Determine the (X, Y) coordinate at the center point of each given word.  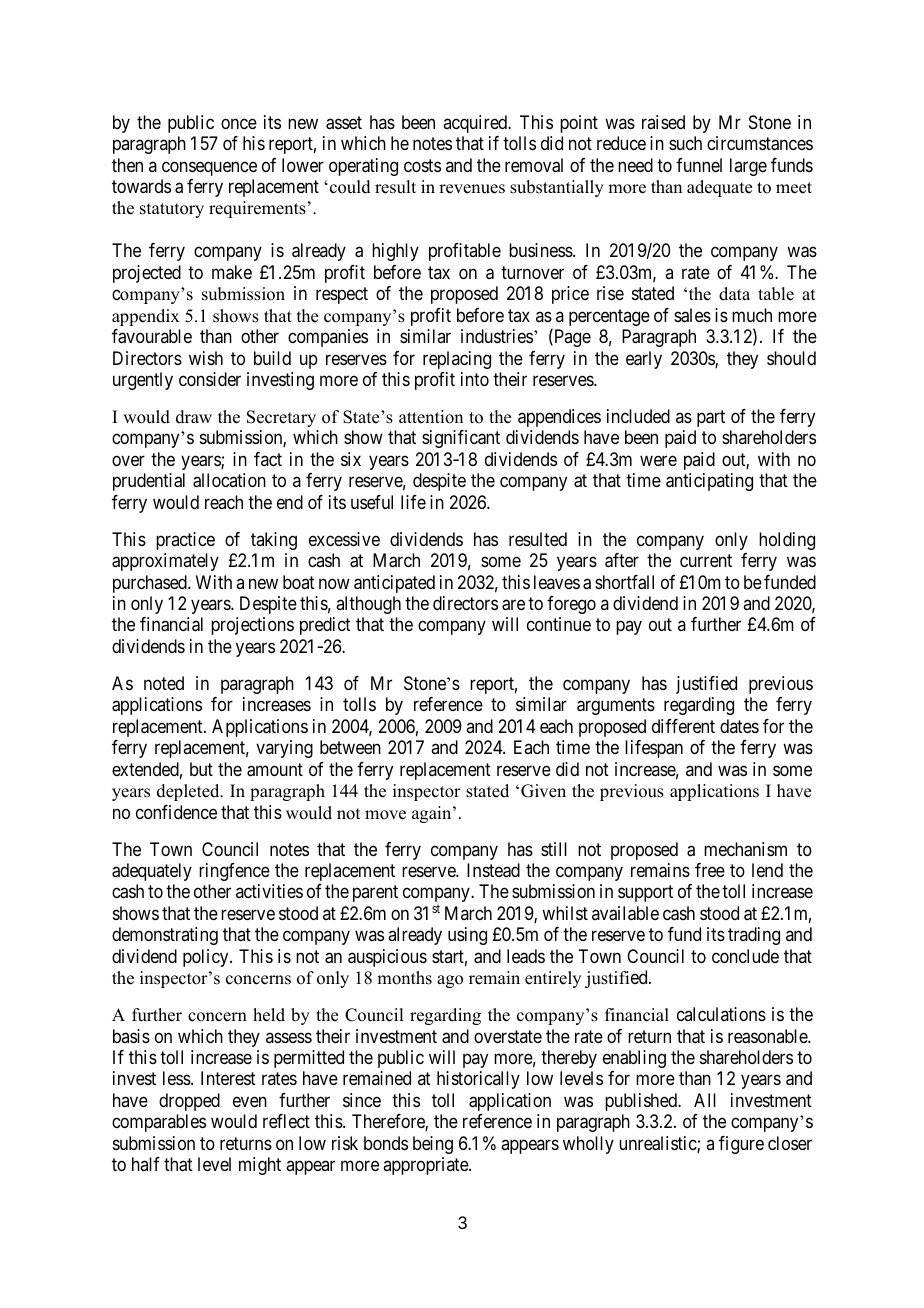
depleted (189, 792)
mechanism (745, 849)
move (385, 815)
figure (741, 1145)
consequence (209, 168)
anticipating (709, 482)
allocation (229, 480)
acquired (476, 124)
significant (461, 439)
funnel (699, 165)
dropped (189, 1102)
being (433, 1145)
